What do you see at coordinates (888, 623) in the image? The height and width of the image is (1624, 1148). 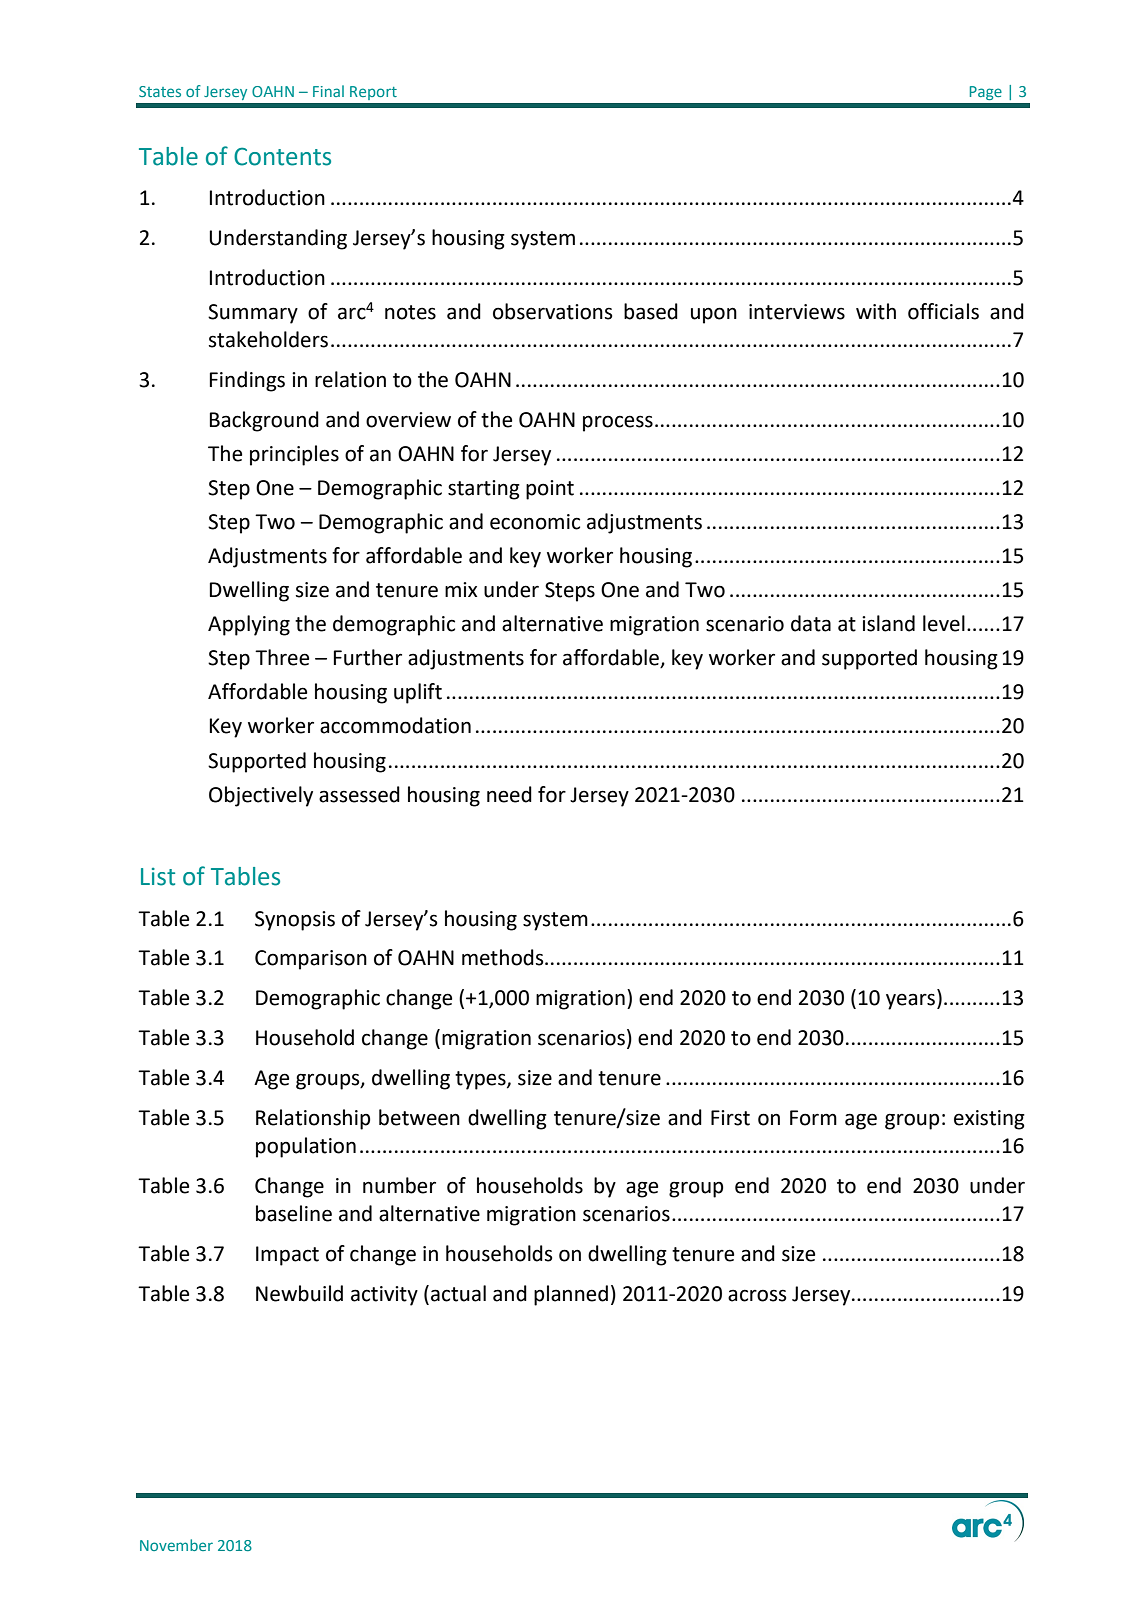 I see `island` at bounding box center [888, 623].
